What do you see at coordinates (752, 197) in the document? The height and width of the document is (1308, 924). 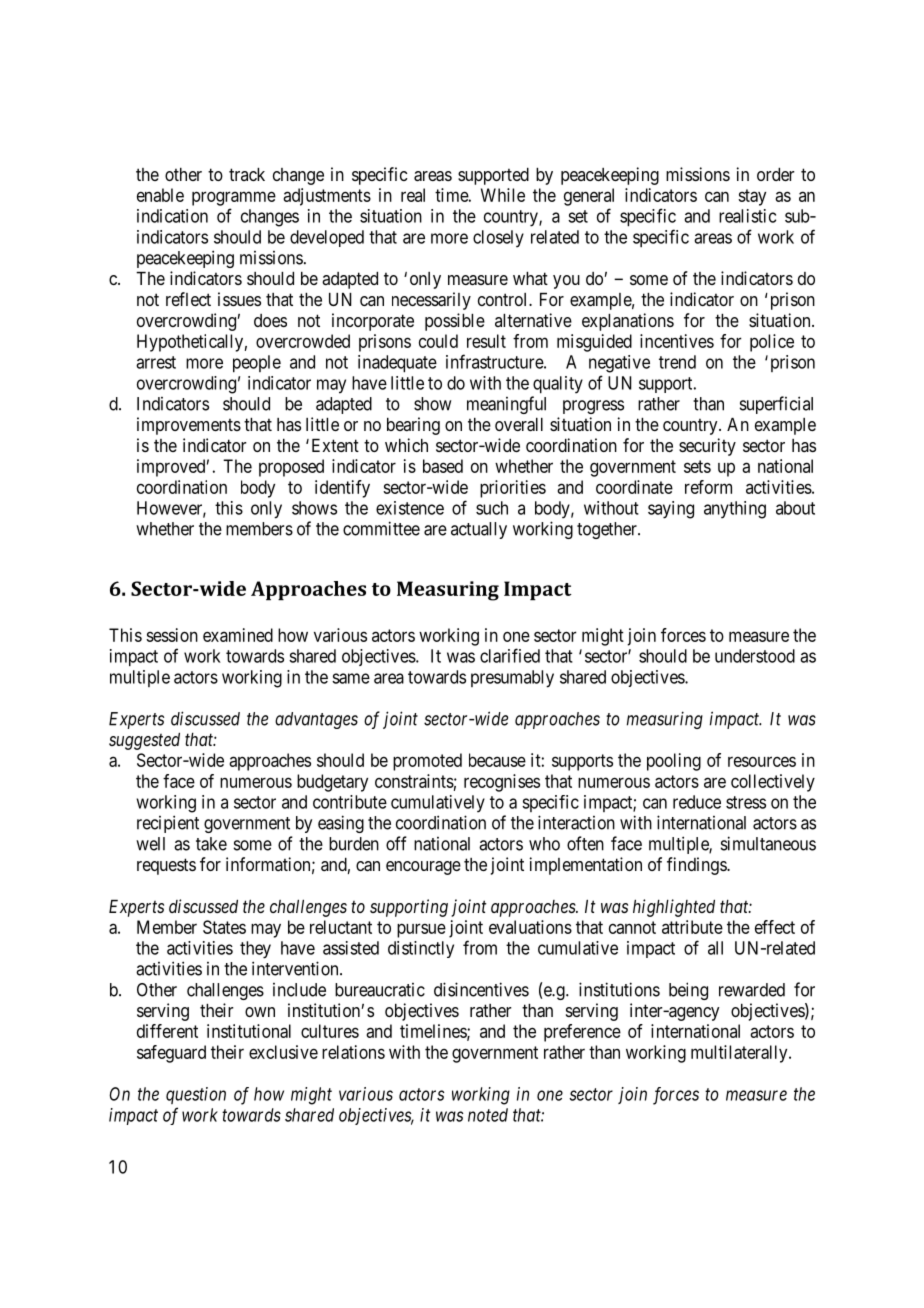 I see `stay` at bounding box center [752, 197].
